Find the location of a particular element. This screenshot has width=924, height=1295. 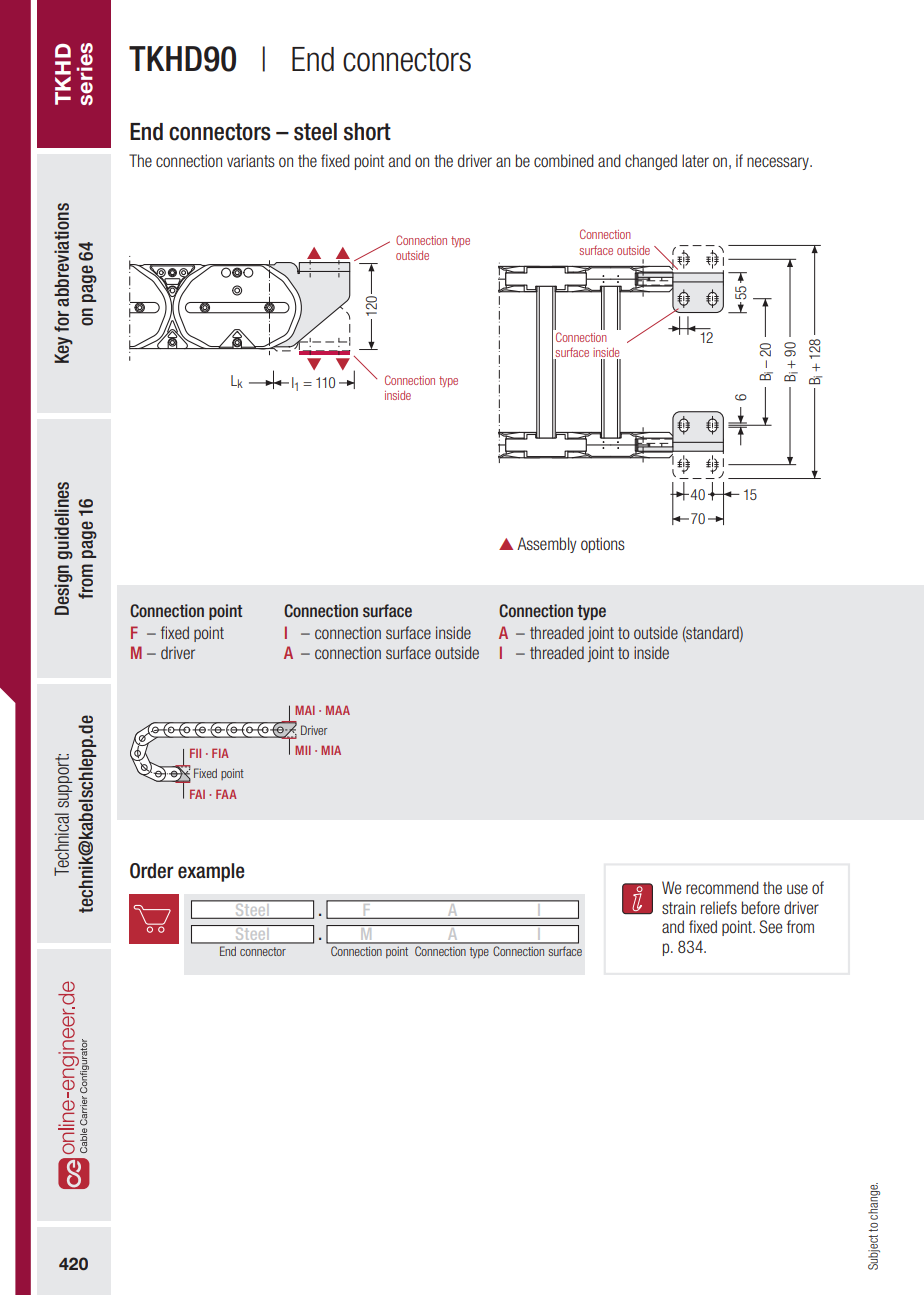

MAA is located at coordinates (338, 710).
